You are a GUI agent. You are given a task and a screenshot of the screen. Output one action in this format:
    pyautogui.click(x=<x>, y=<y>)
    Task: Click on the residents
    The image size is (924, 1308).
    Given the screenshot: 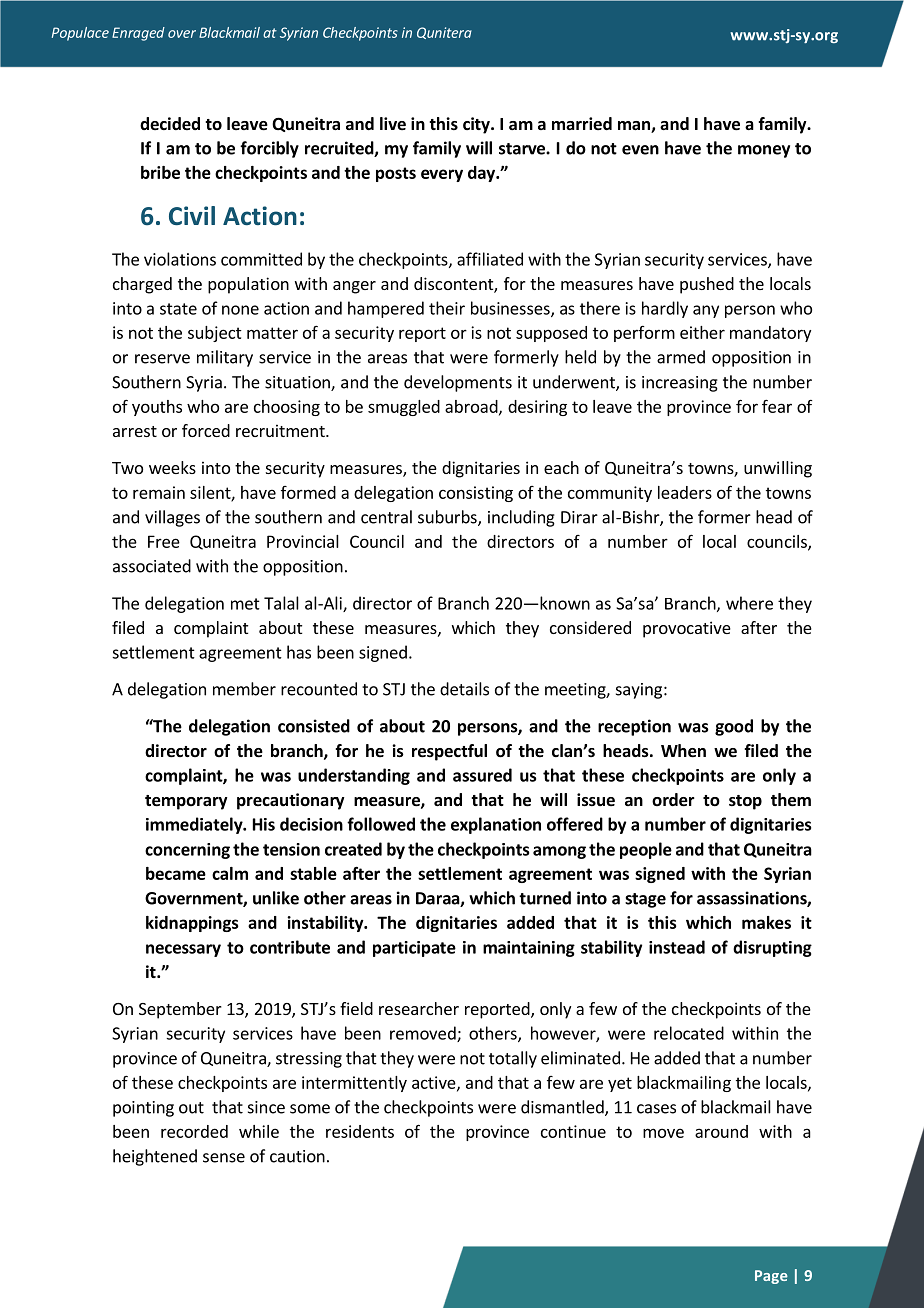 What is the action you would take?
    pyautogui.click(x=360, y=1131)
